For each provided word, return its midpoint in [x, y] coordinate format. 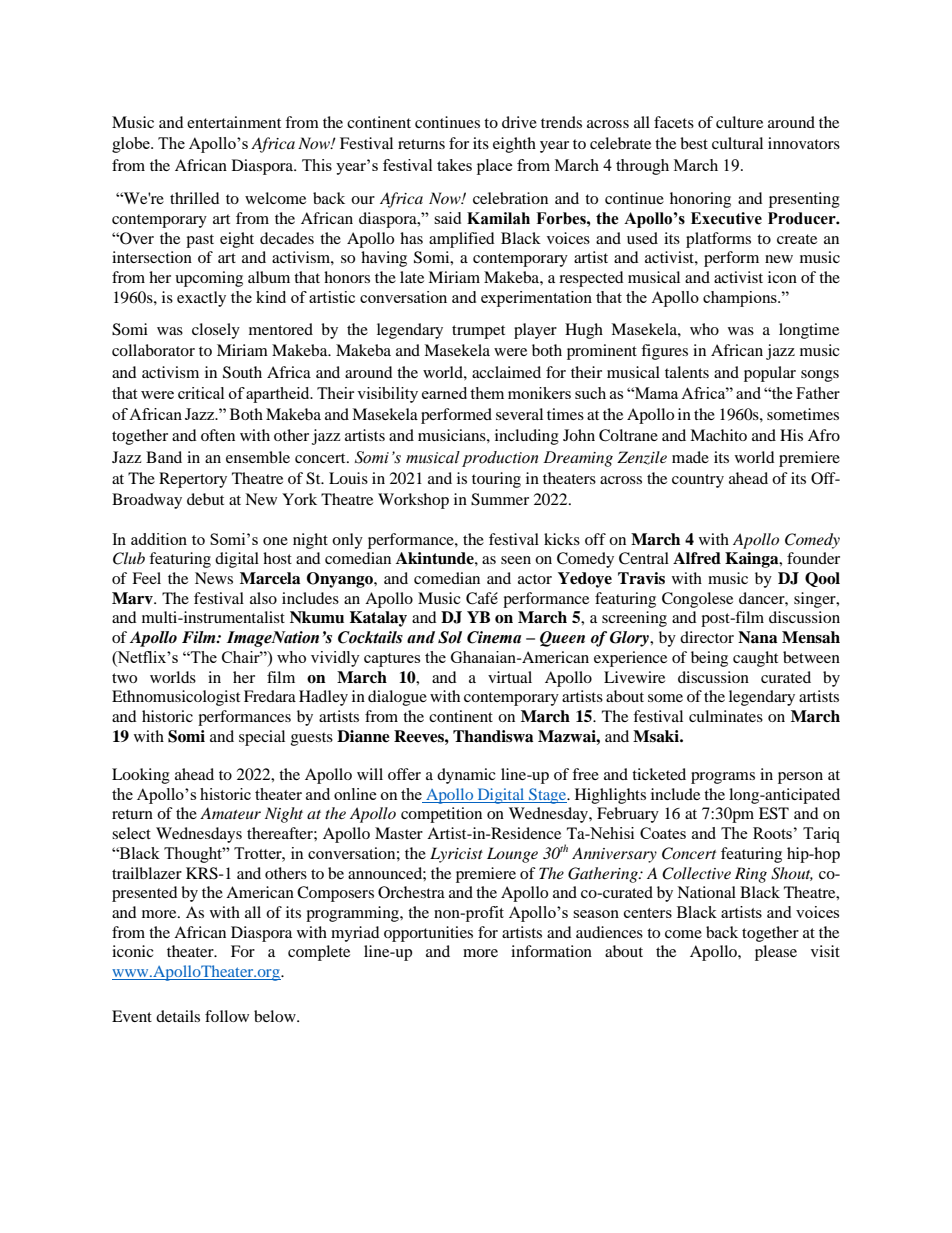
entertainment [234, 122]
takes [454, 165]
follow [227, 1016]
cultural [737, 143]
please [776, 953]
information [551, 951]
